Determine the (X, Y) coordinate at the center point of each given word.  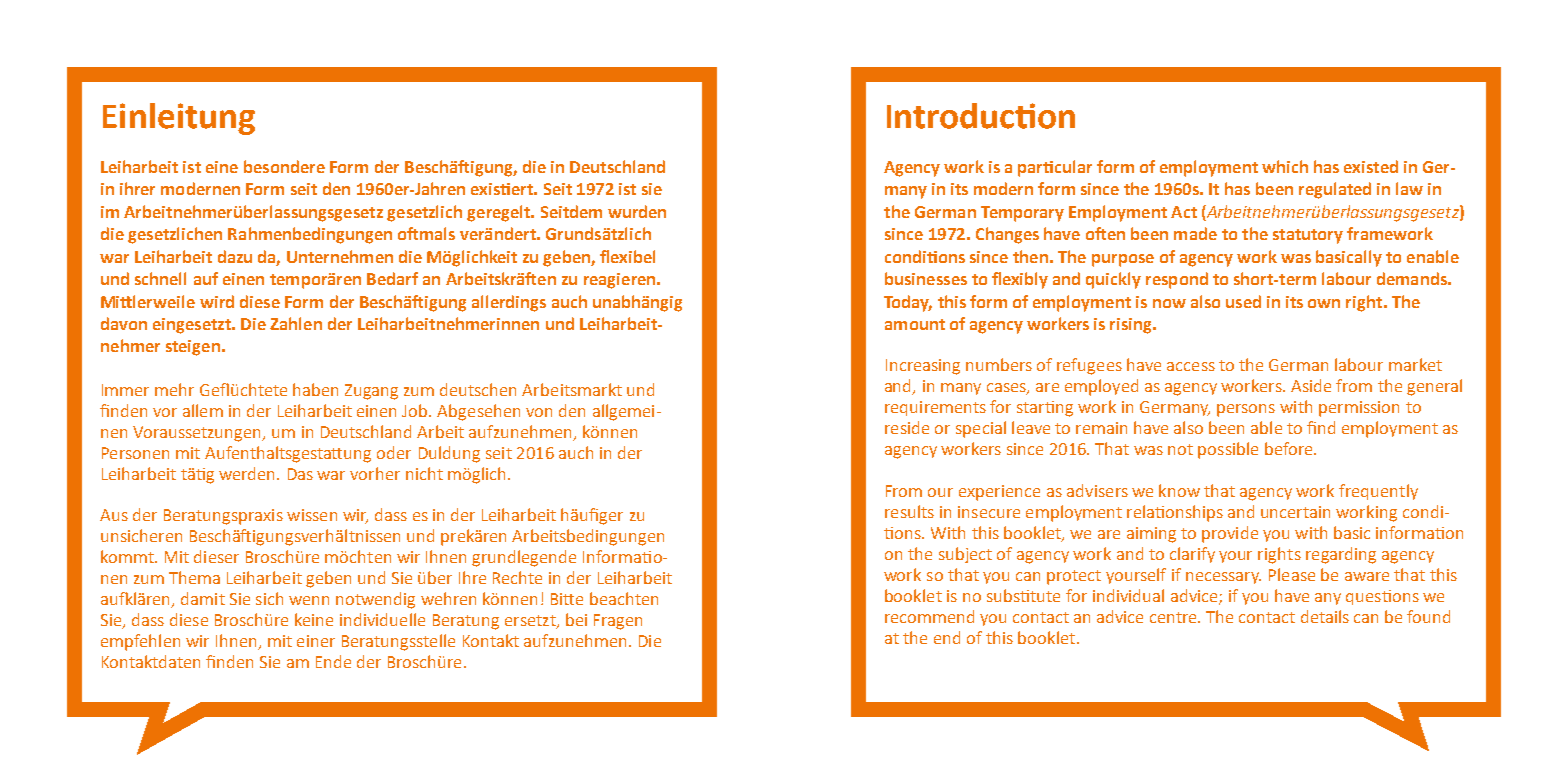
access (1191, 366)
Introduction (981, 116)
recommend (929, 616)
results (909, 511)
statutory (1308, 236)
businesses (926, 278)
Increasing (923, 367)
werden (248, 473)
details (1325, 616)
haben (315, 389)
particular (1055, 168)
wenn (309, 600)
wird (217, 301)
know (1179, 490)
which (1285, 166)
